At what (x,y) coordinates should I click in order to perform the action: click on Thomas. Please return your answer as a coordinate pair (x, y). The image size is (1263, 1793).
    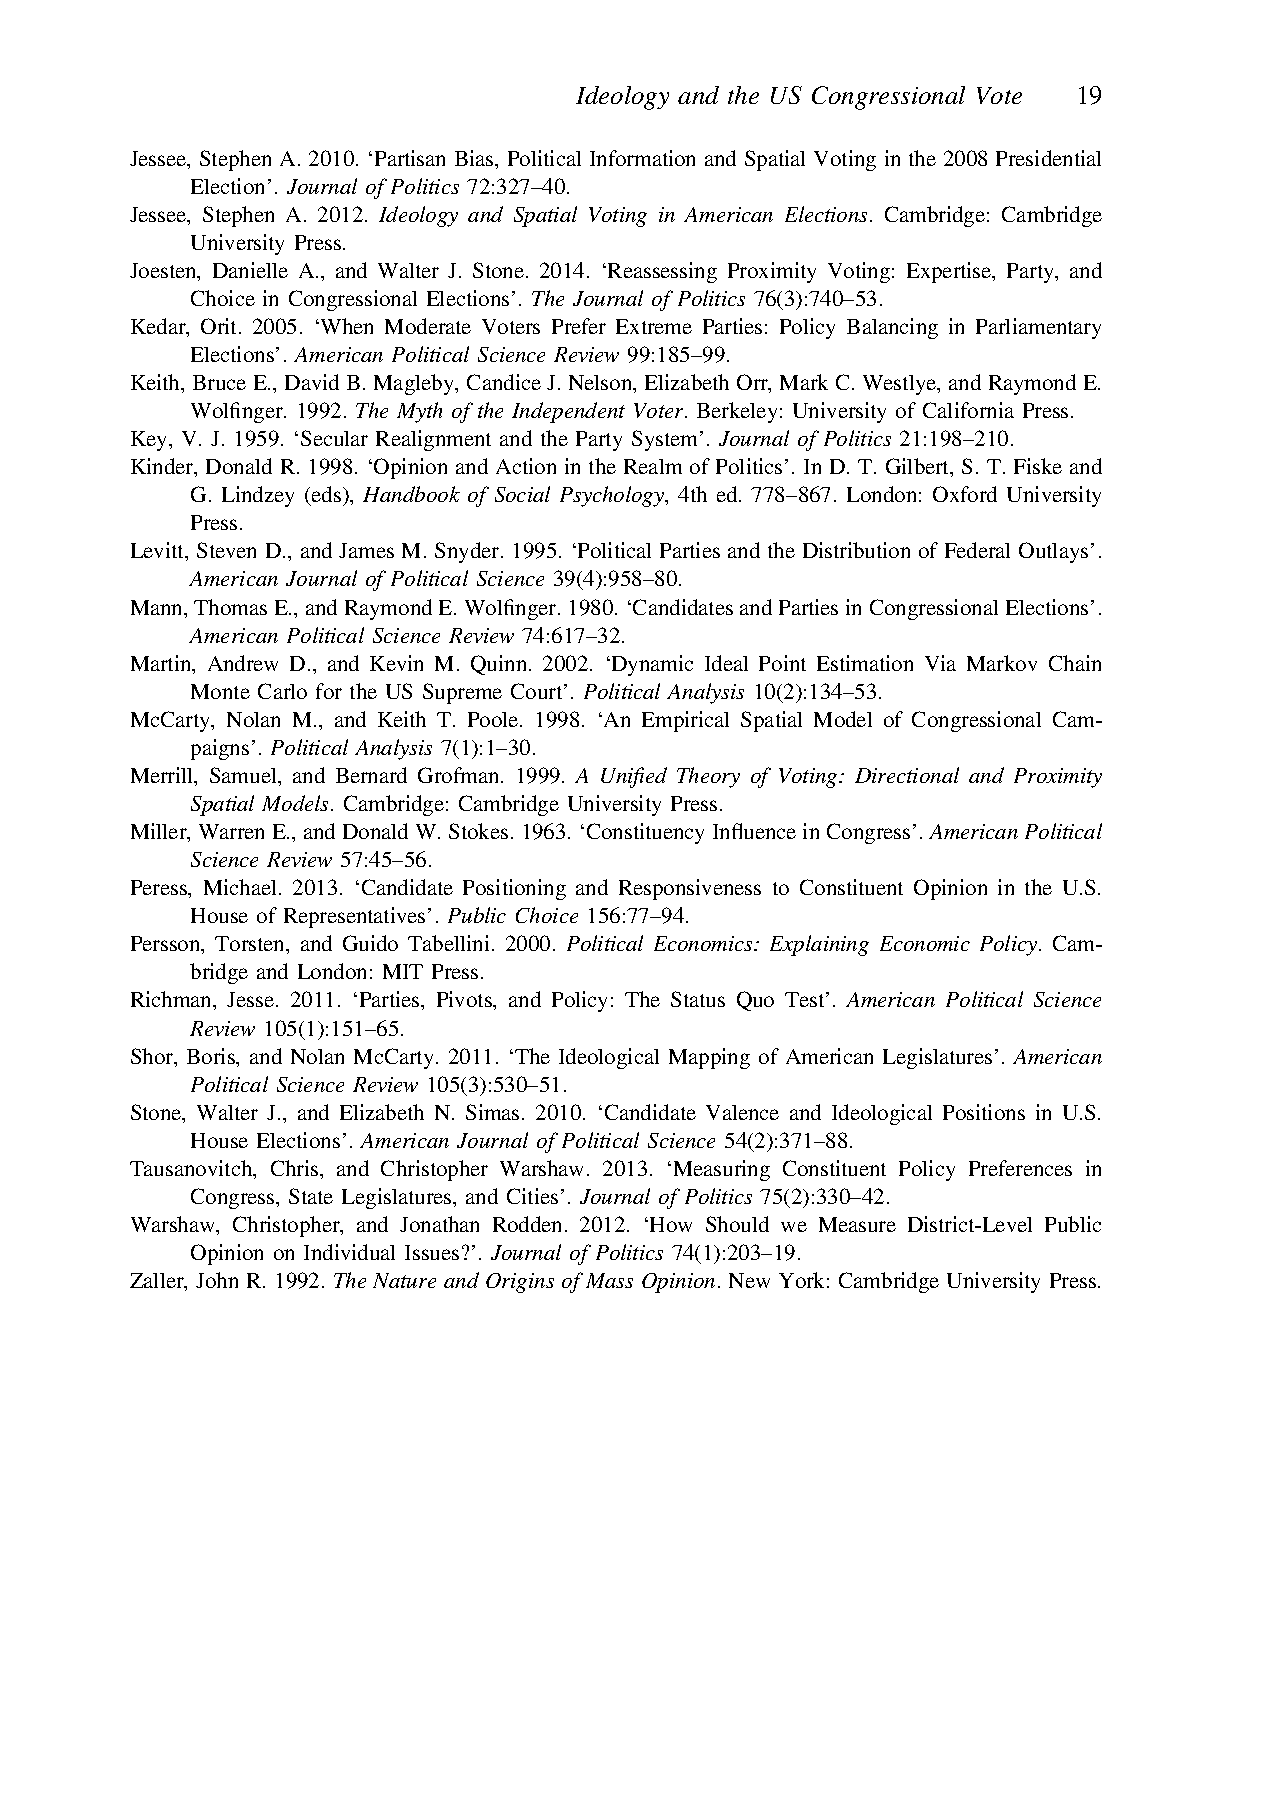
    Looking at the image, I should click on (230, 607).
